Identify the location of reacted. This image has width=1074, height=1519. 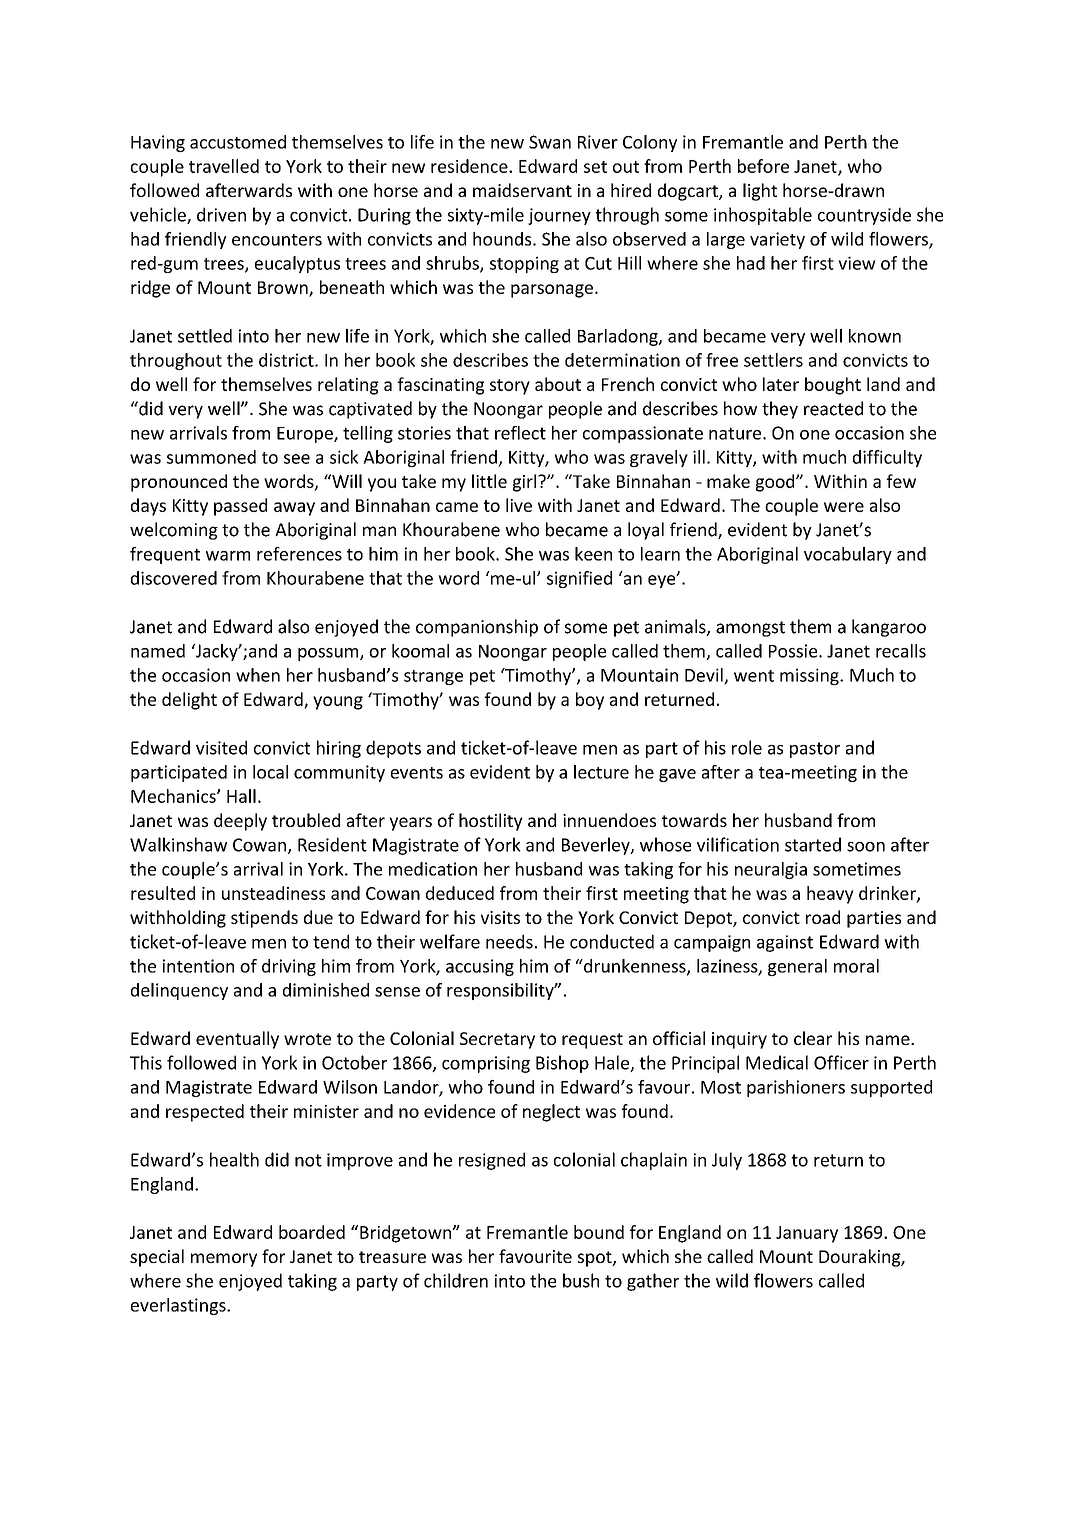
(833, 408).
